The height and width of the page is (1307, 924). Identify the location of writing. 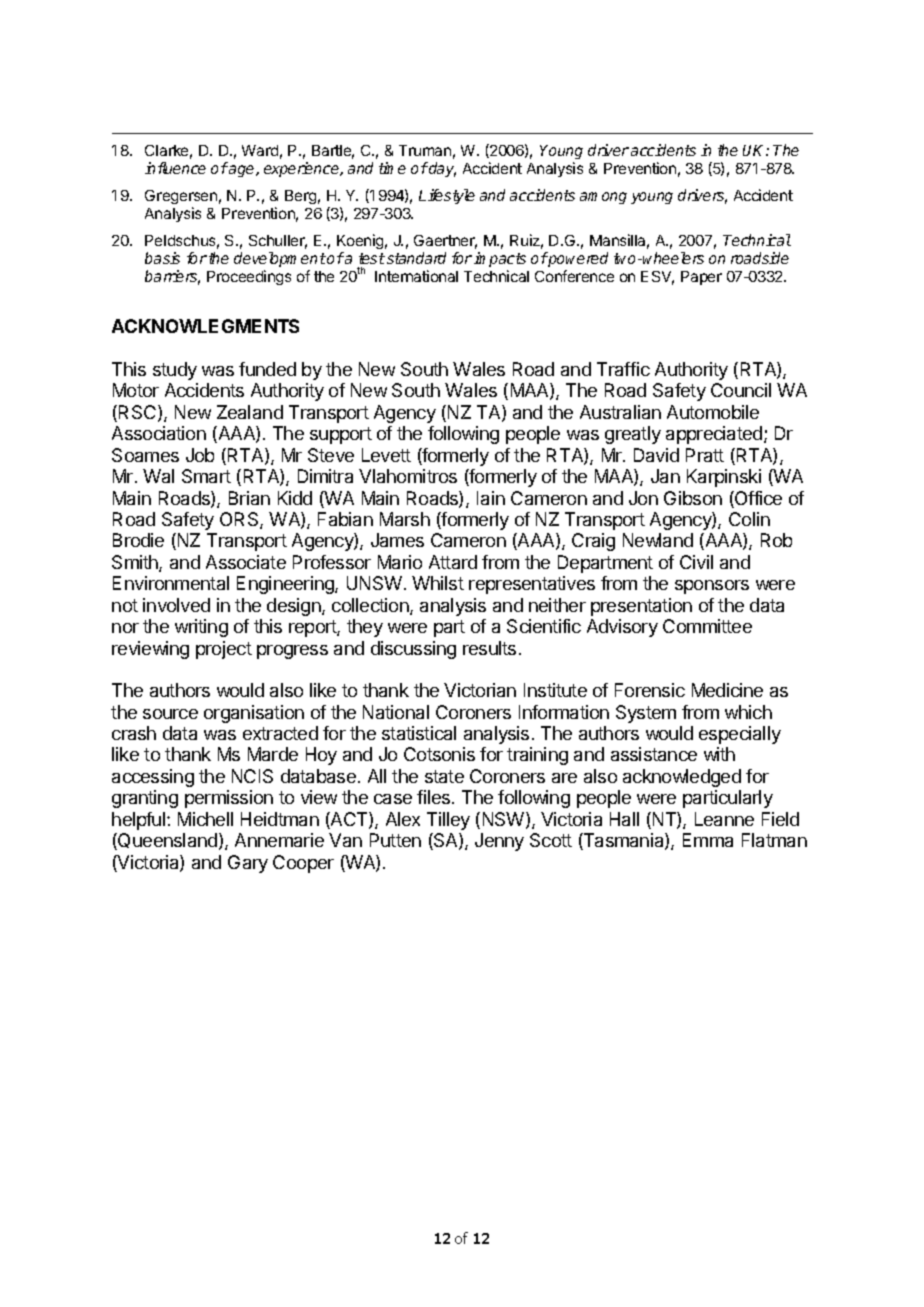
(201, 628).
